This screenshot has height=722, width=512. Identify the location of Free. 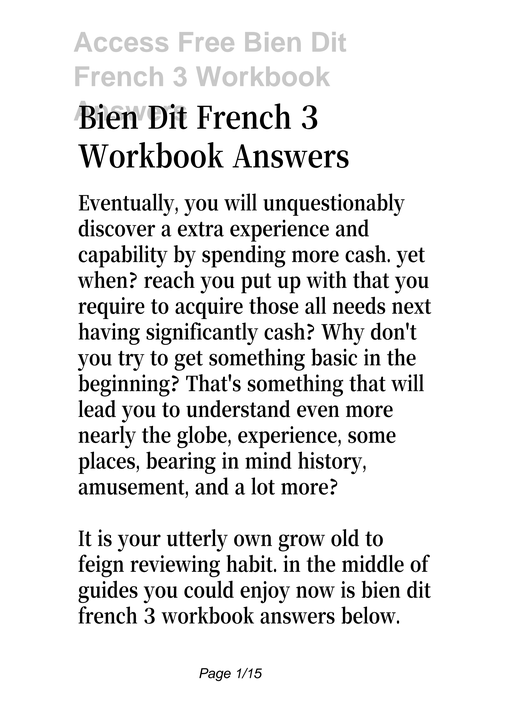
(207, 42).
